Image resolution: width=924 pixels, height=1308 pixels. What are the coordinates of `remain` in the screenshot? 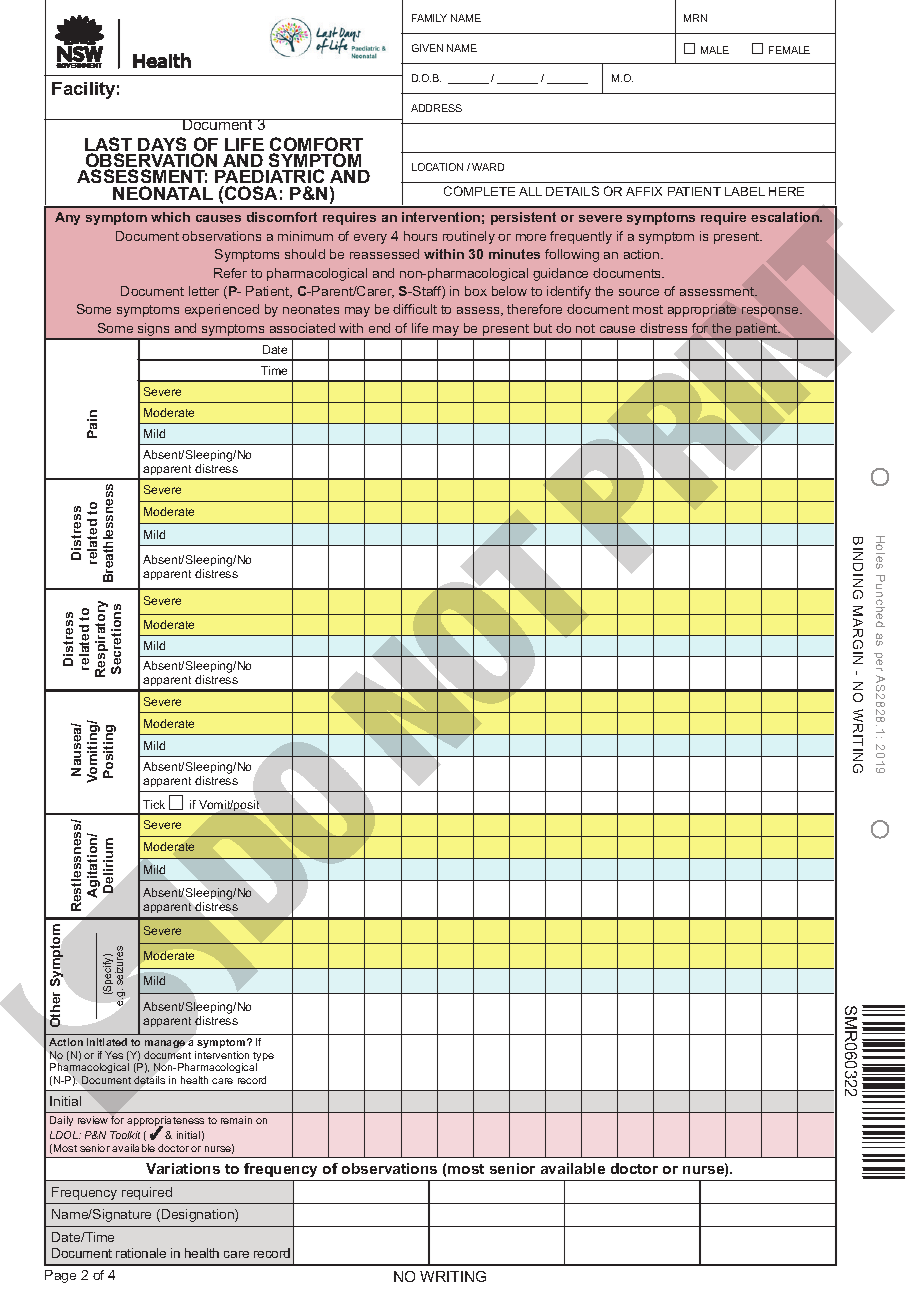 It's located at (236, 1120).
